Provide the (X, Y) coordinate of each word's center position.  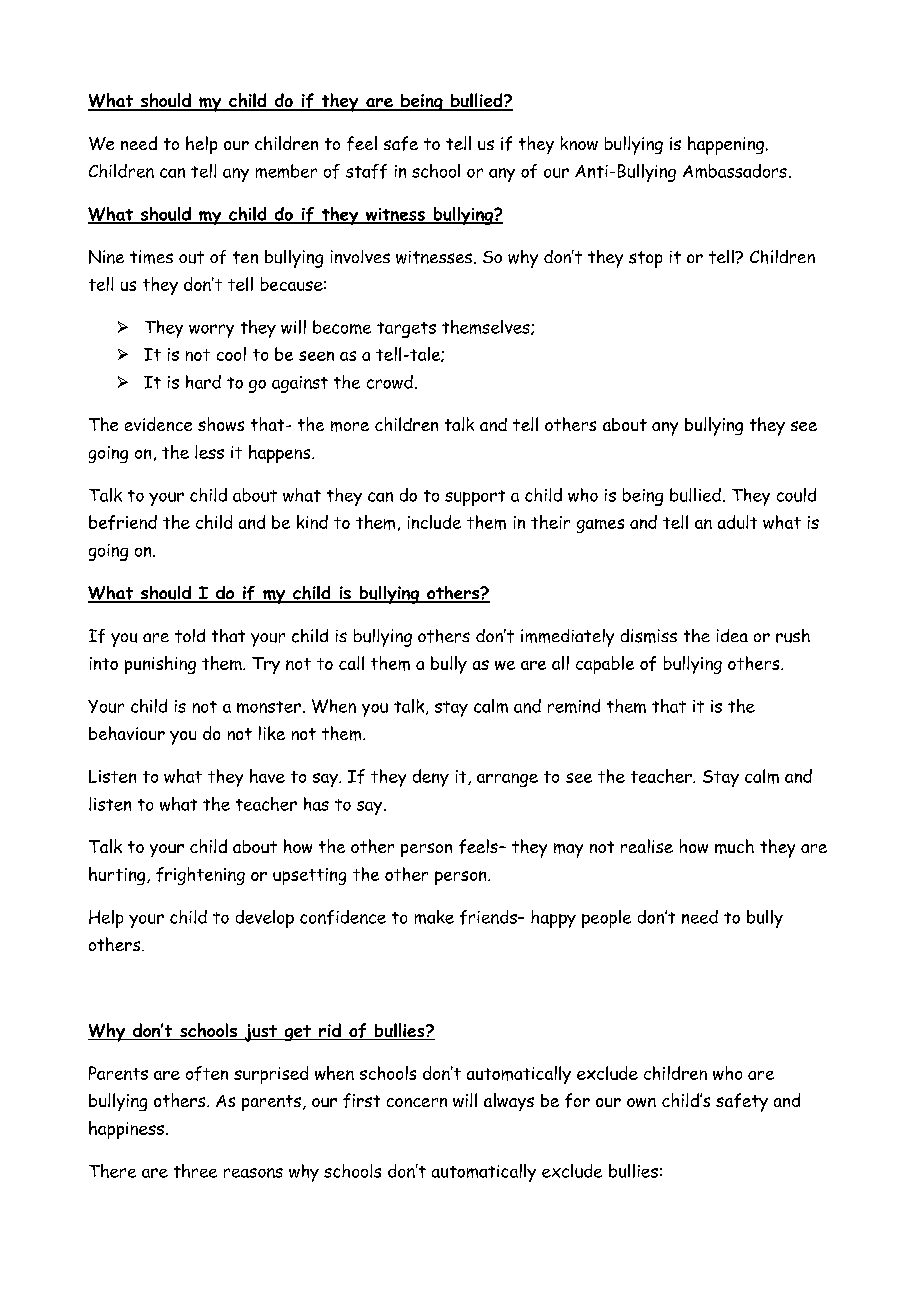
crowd (390, 382)
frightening (200, 876)
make (434, 917)
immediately (567, 638)
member (286, 171)
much (734, 846)
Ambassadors (735, 171)
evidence (158, 424)
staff (366, 171)
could (796, 495)
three (195, 1171)
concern (417, 1102)
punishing (160, 665)
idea (732, 635)
